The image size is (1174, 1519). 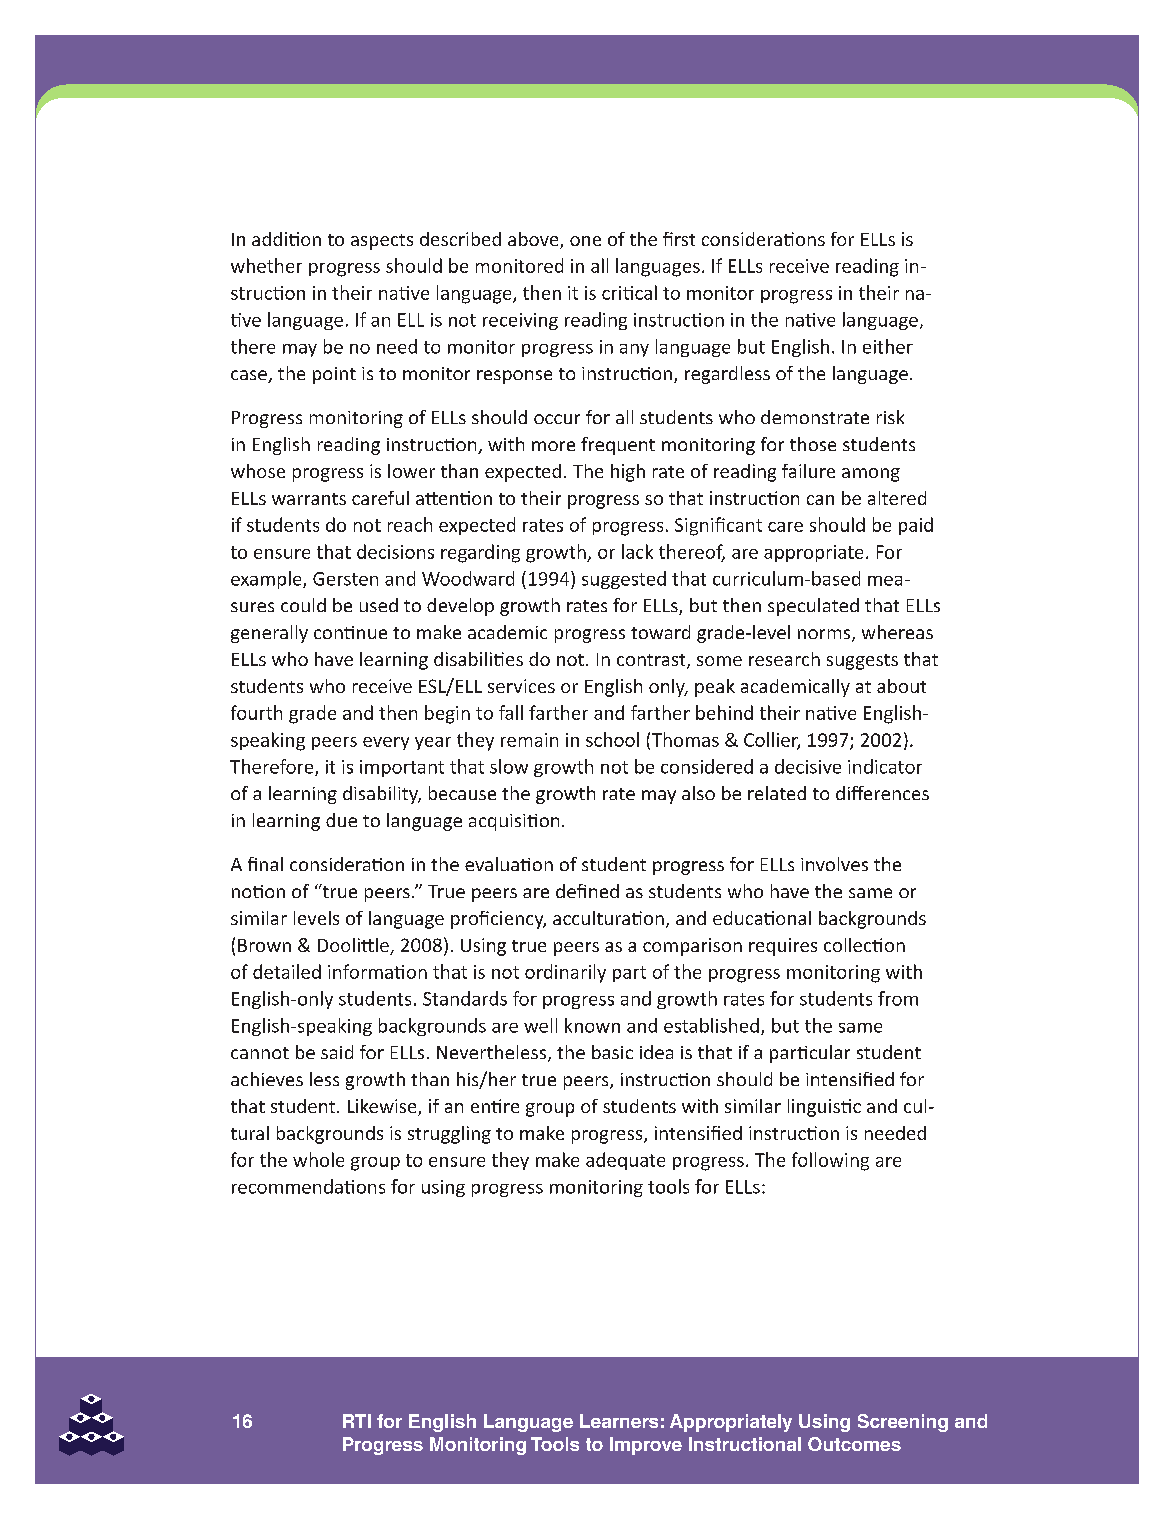 What do you see at coordinates (585, 241) in the screenshot?
I see `one` at bounding box center [585, 241].
